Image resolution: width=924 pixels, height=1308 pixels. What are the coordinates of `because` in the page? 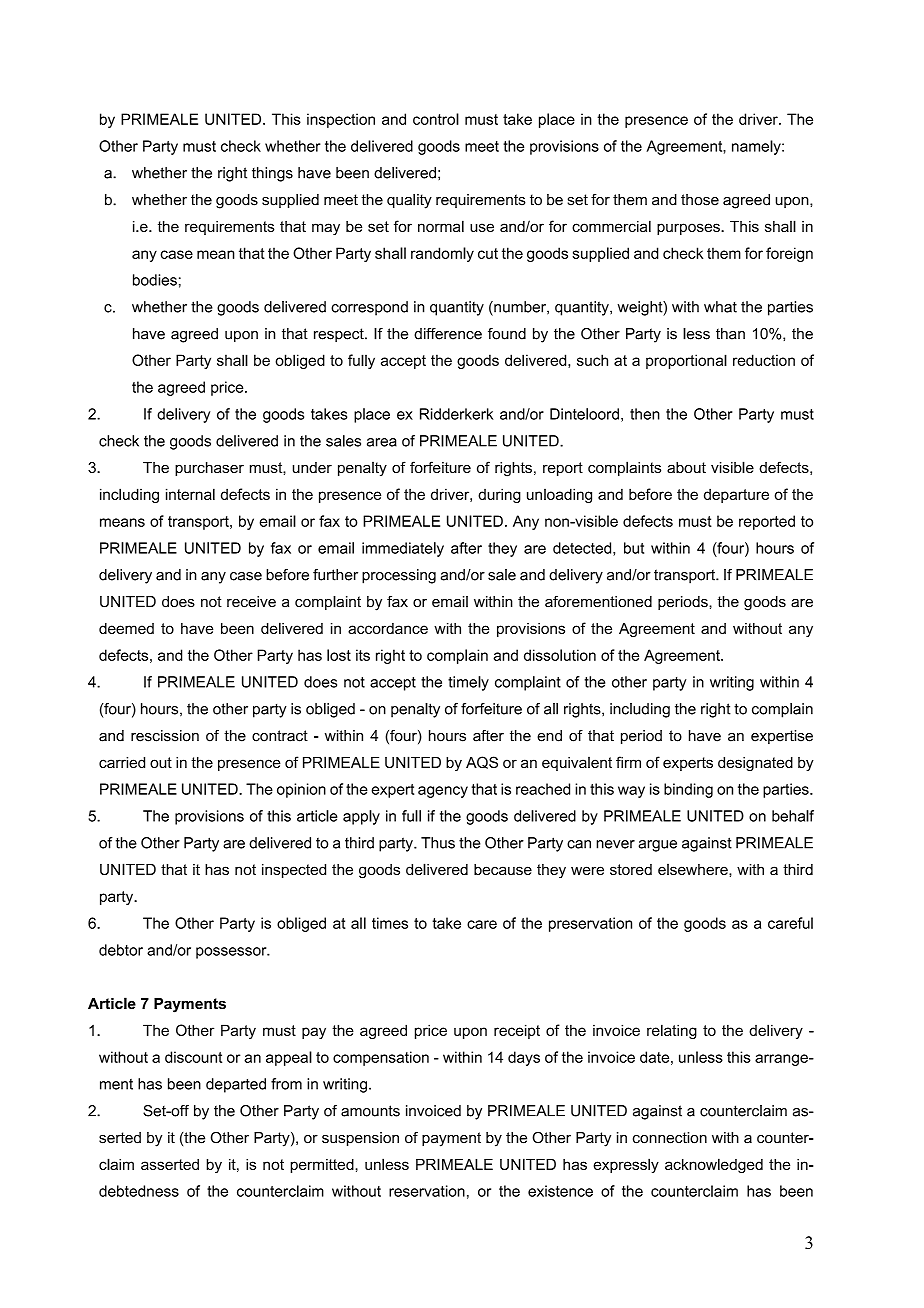 It's located at (503, 869).
